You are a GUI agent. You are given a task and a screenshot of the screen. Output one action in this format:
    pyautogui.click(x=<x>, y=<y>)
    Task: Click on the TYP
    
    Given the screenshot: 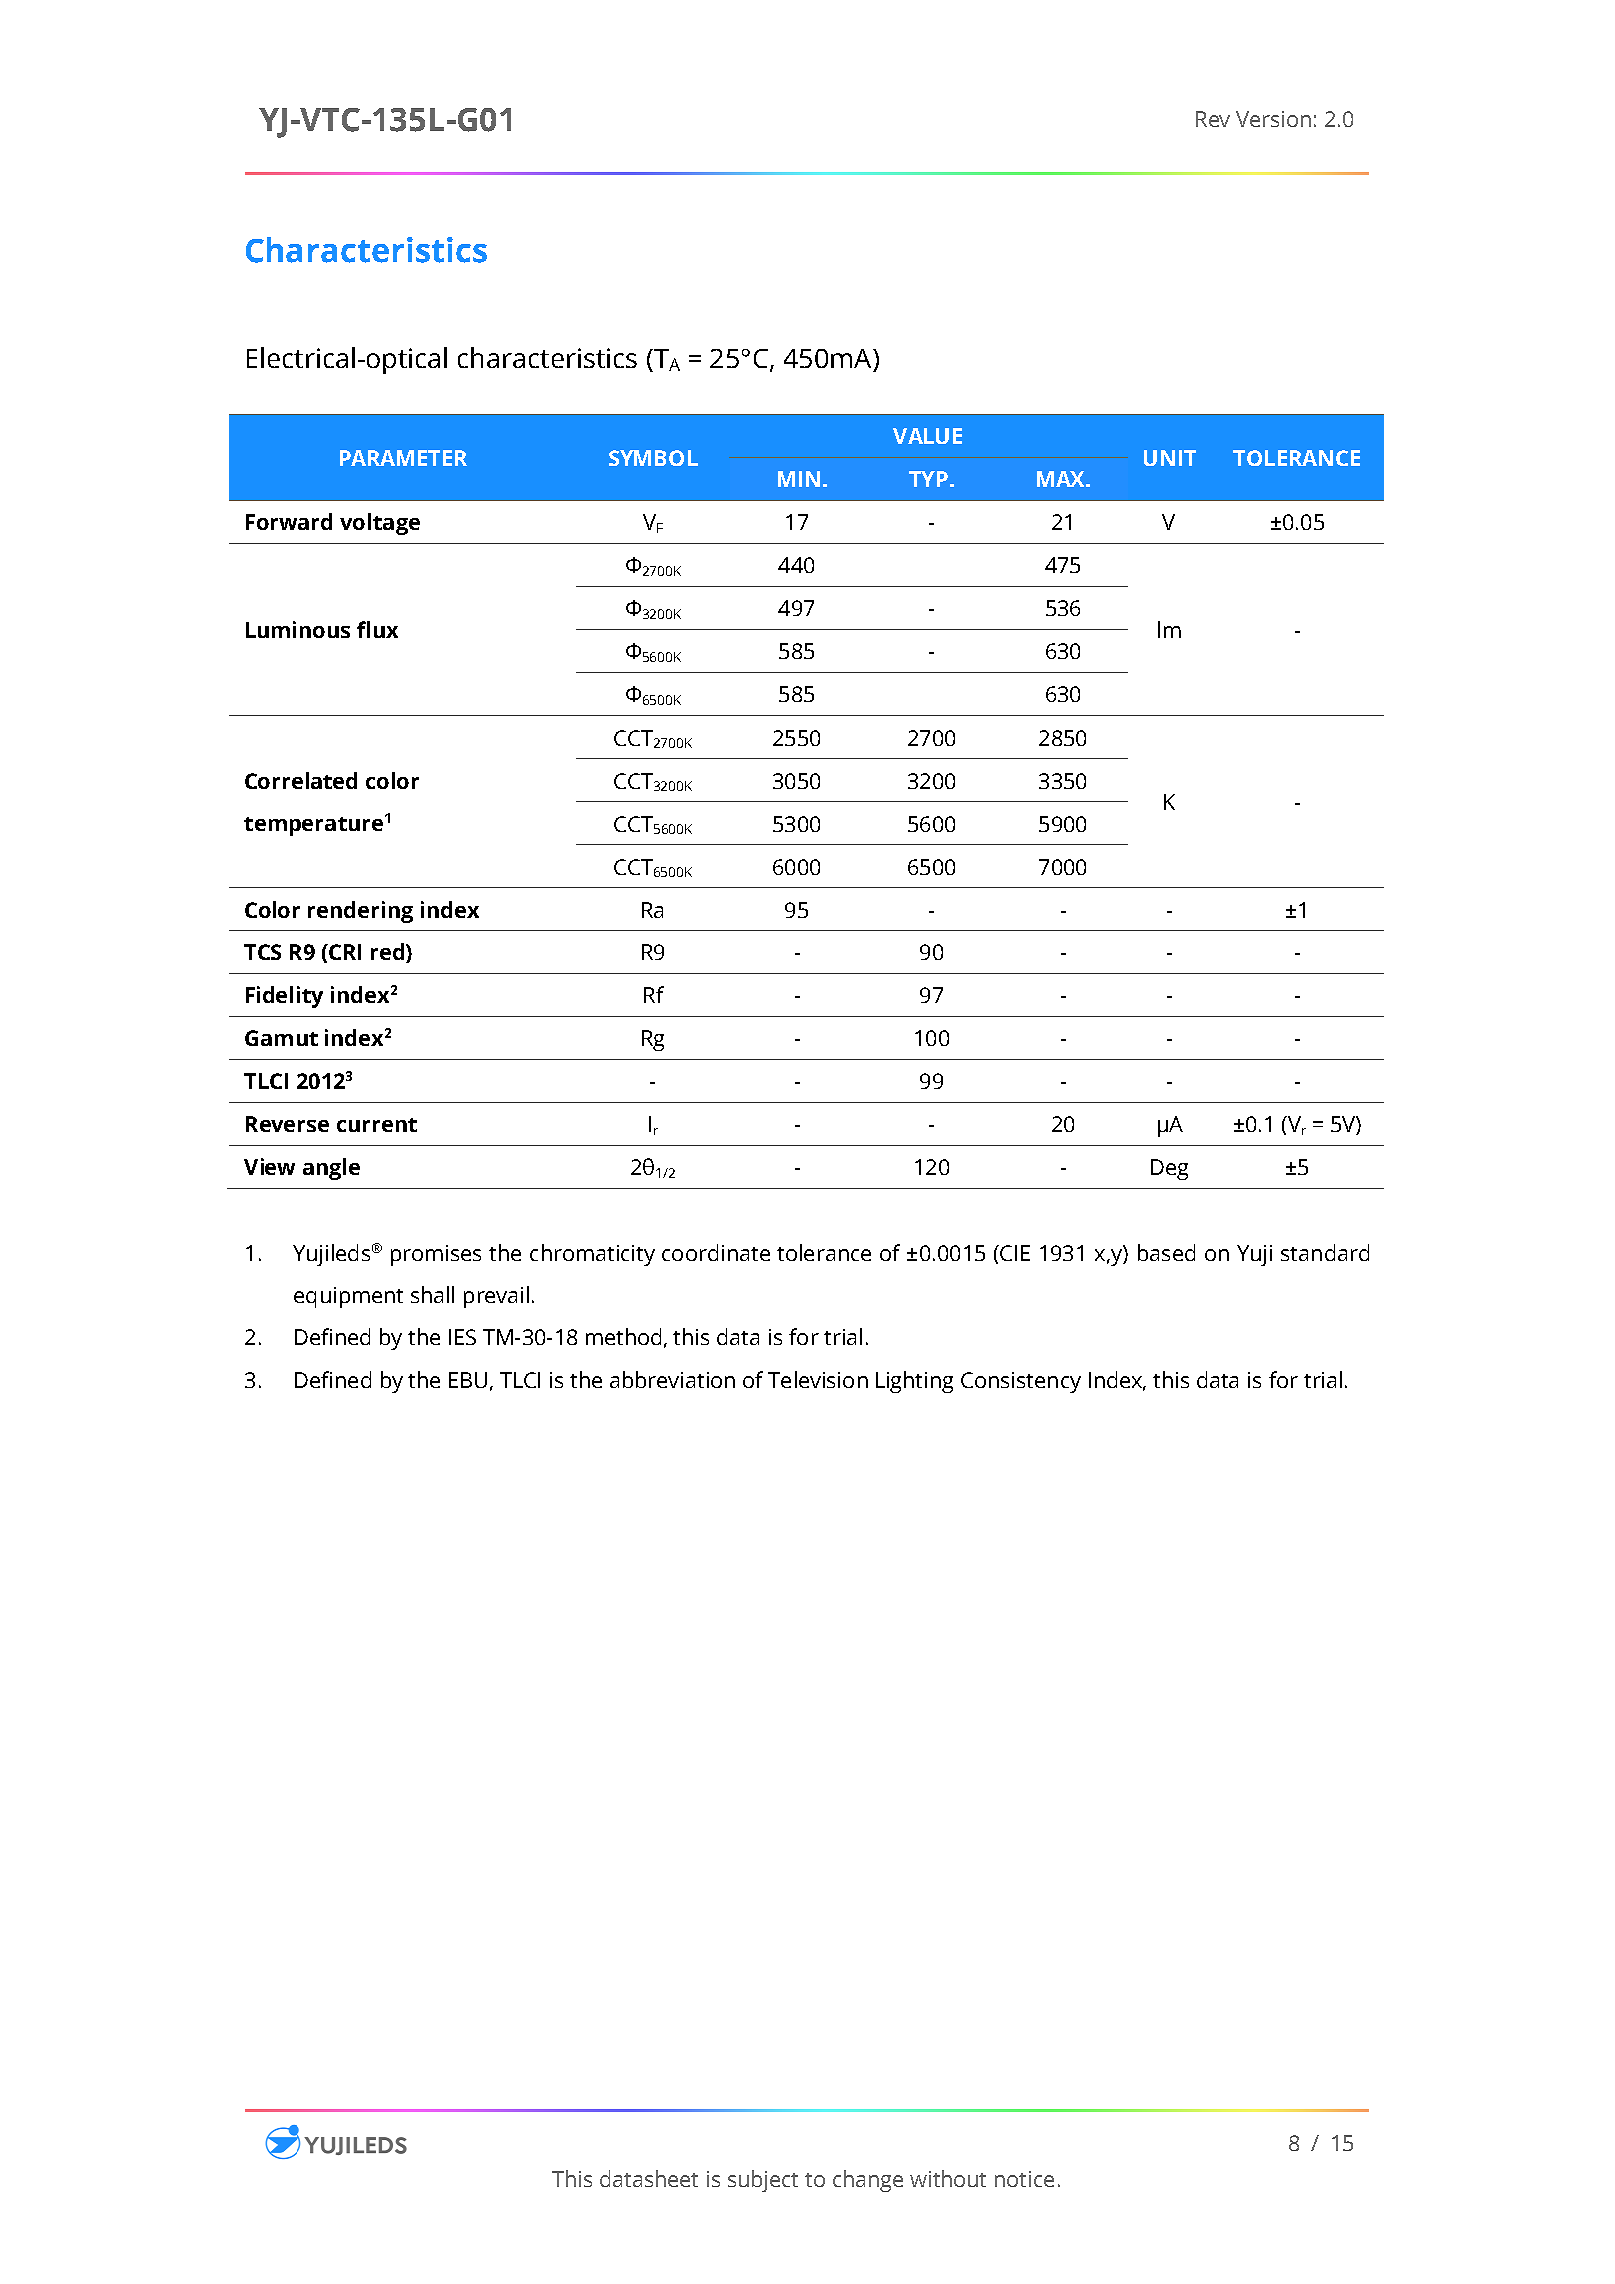 What is the action you would take?
    pyautogui.click(x=928, y=479)
